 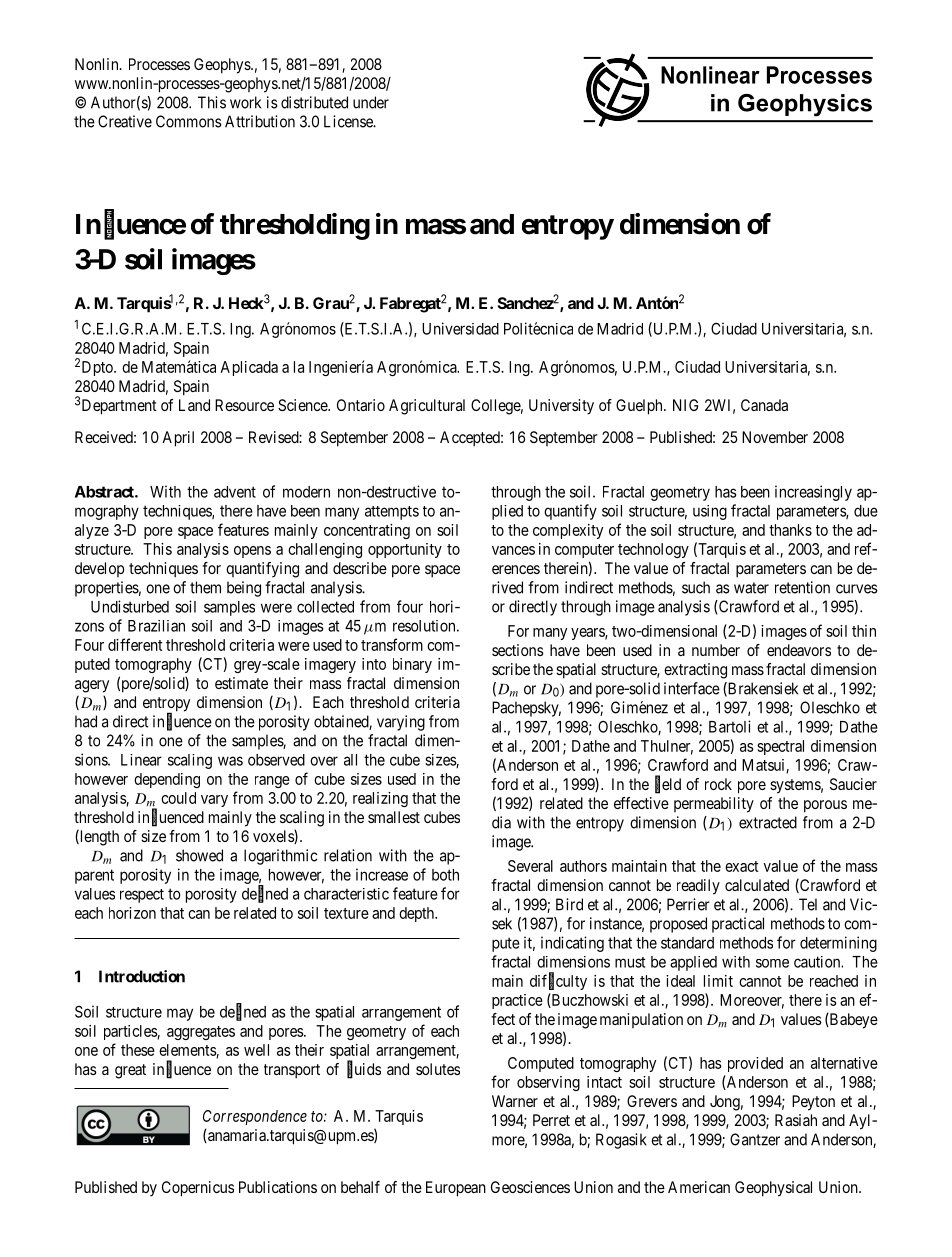 What do you see at coordinates (518, 650) in the image?
I see `sections` at bounding box center [518, 650].
